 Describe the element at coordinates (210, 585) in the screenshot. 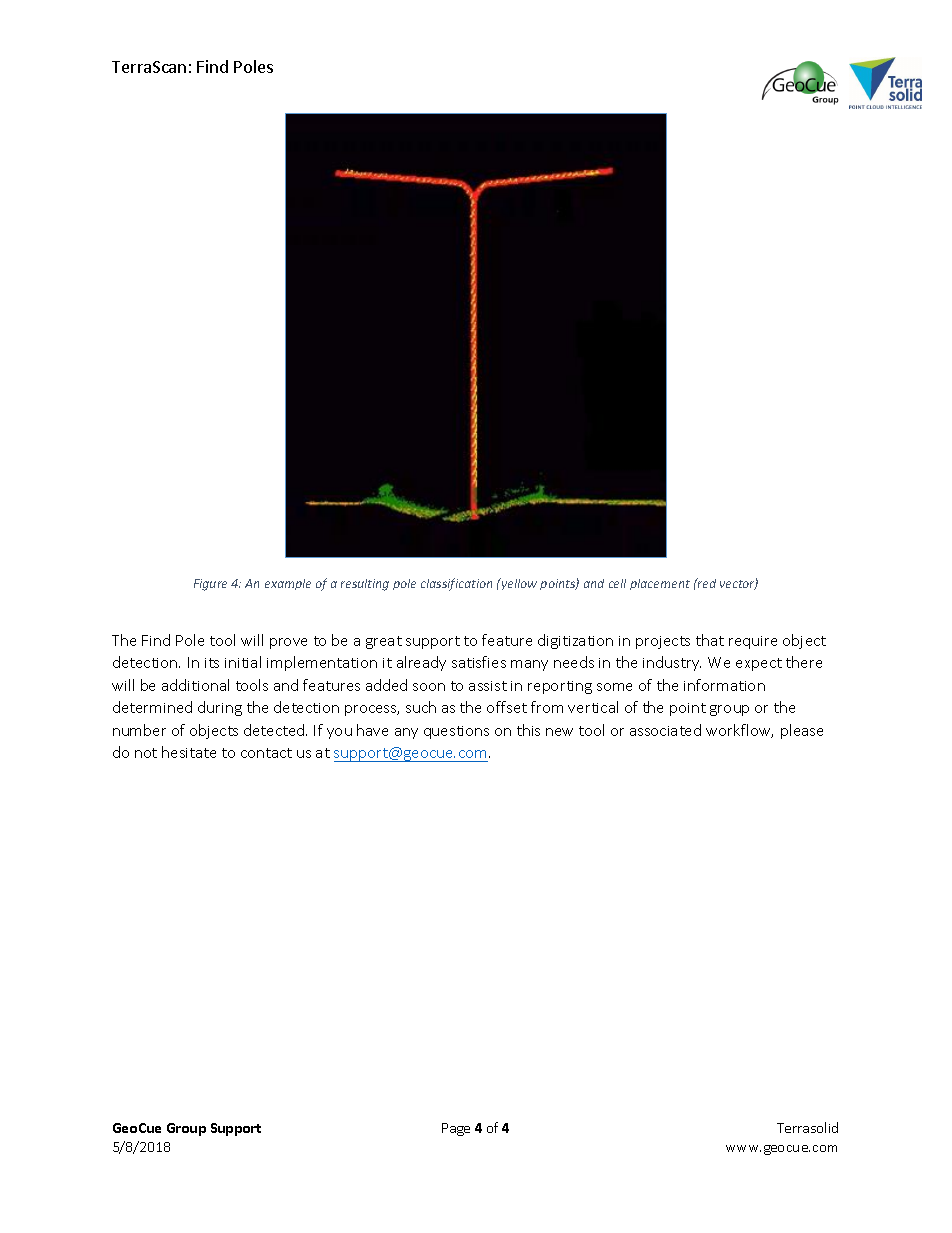

I see `Figure` at that location.
